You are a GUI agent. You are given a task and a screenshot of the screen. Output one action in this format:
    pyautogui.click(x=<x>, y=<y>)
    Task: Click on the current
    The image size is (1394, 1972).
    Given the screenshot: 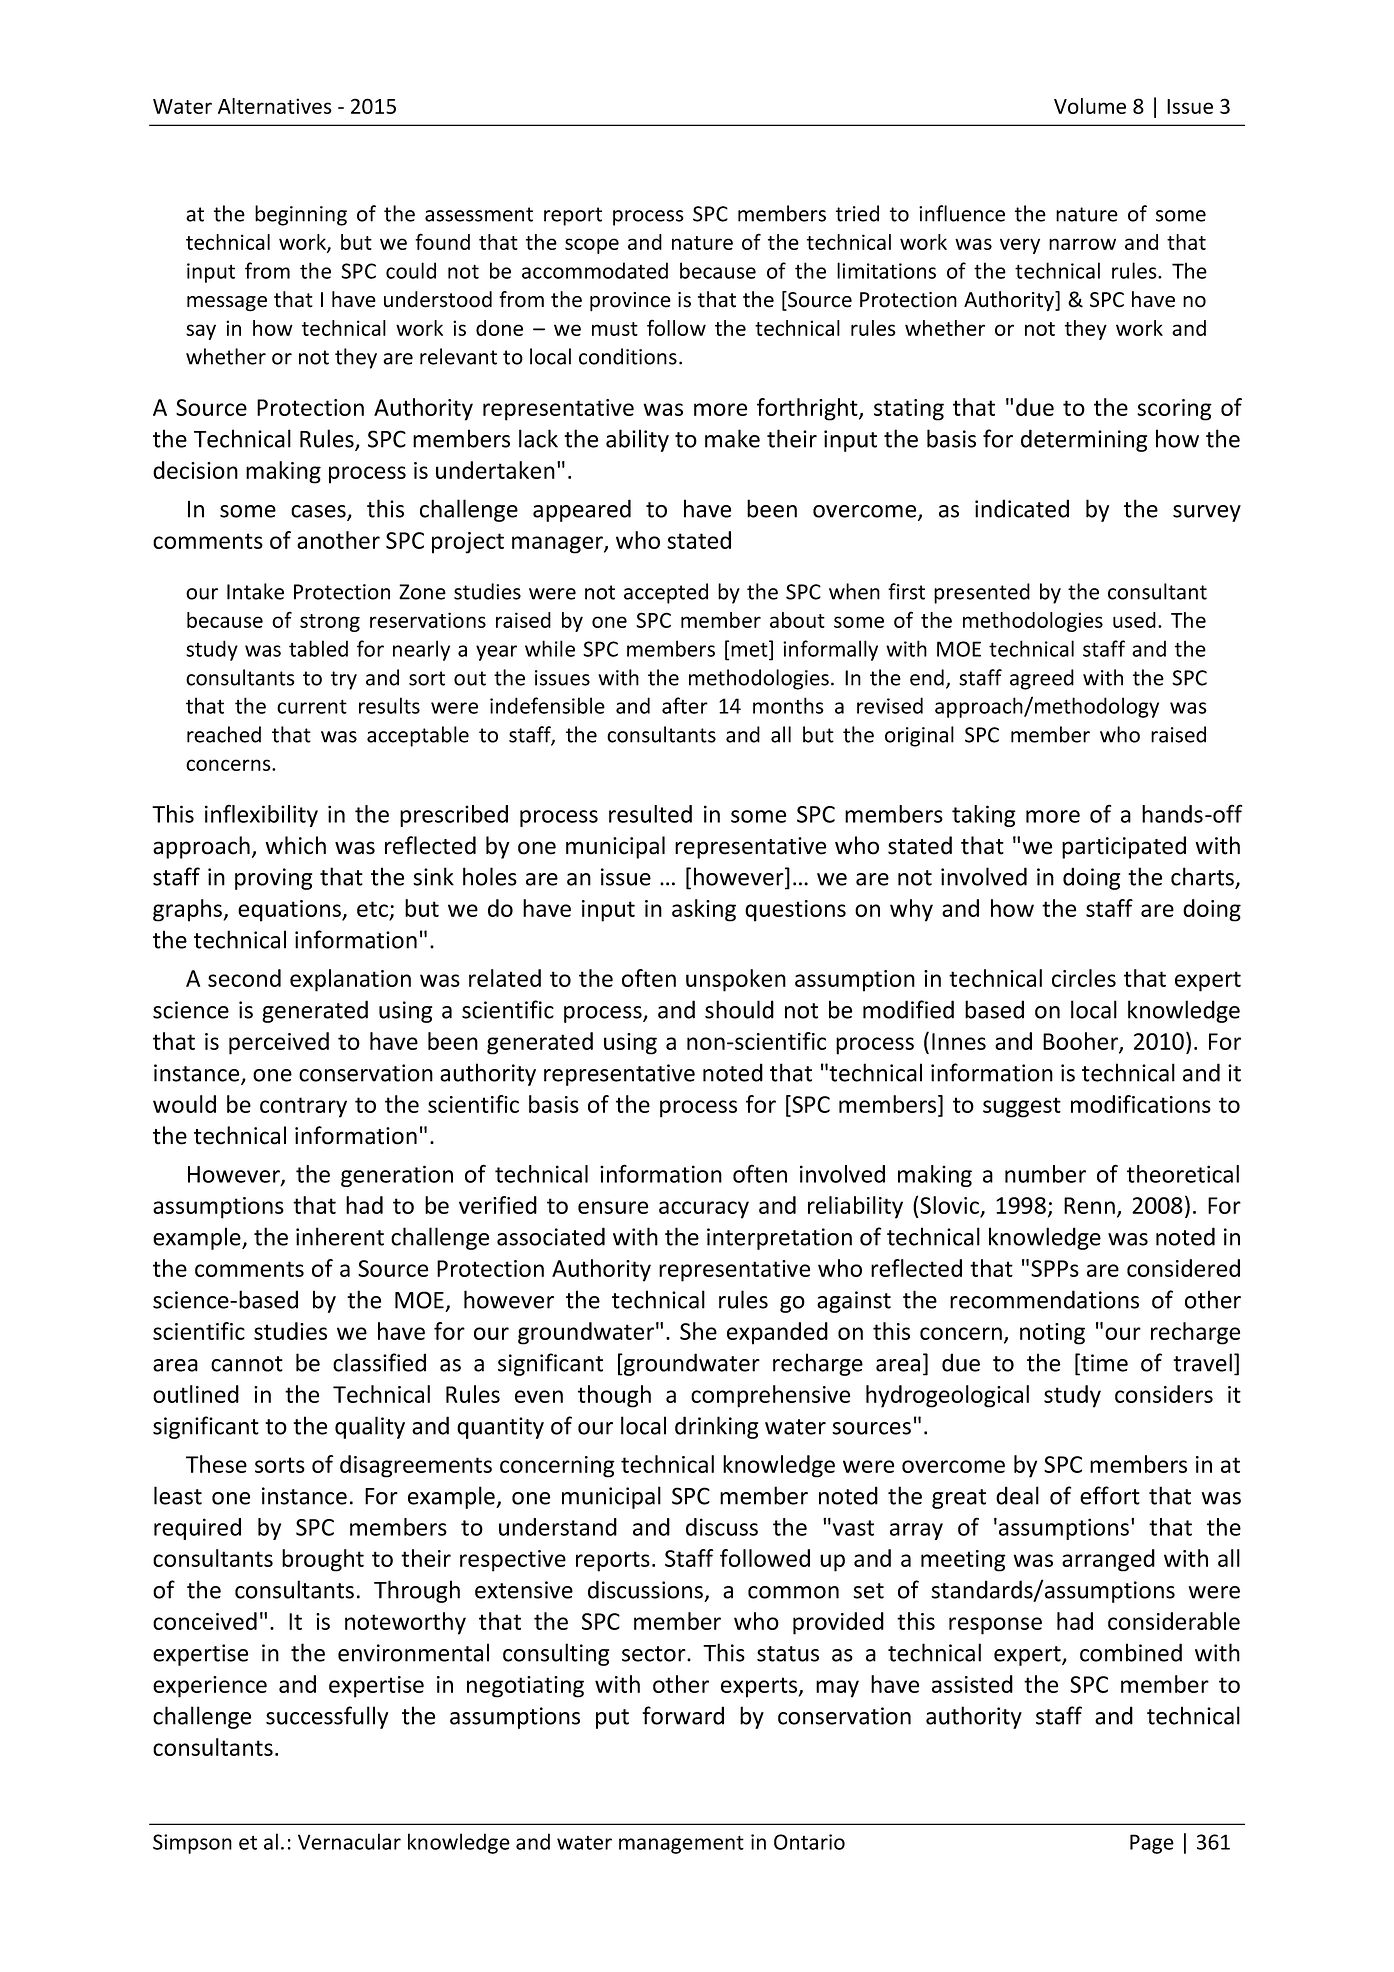 What is the action you would take?
    pyautogui.click(x=312, y=706)
